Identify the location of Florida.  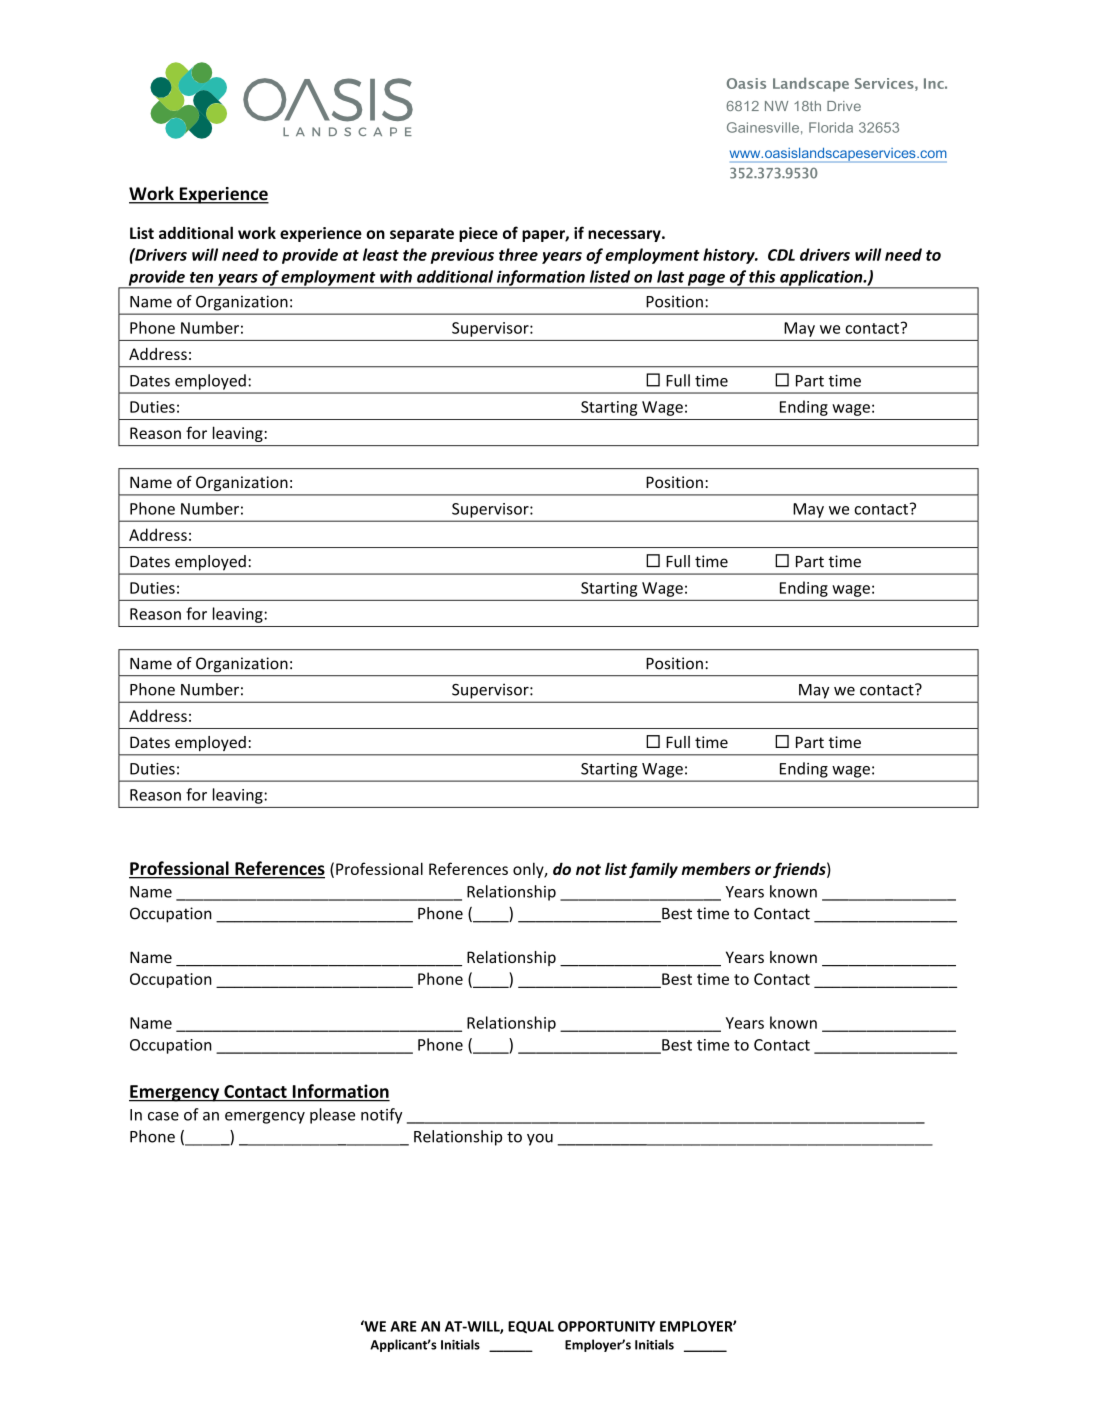
(831, 127).
